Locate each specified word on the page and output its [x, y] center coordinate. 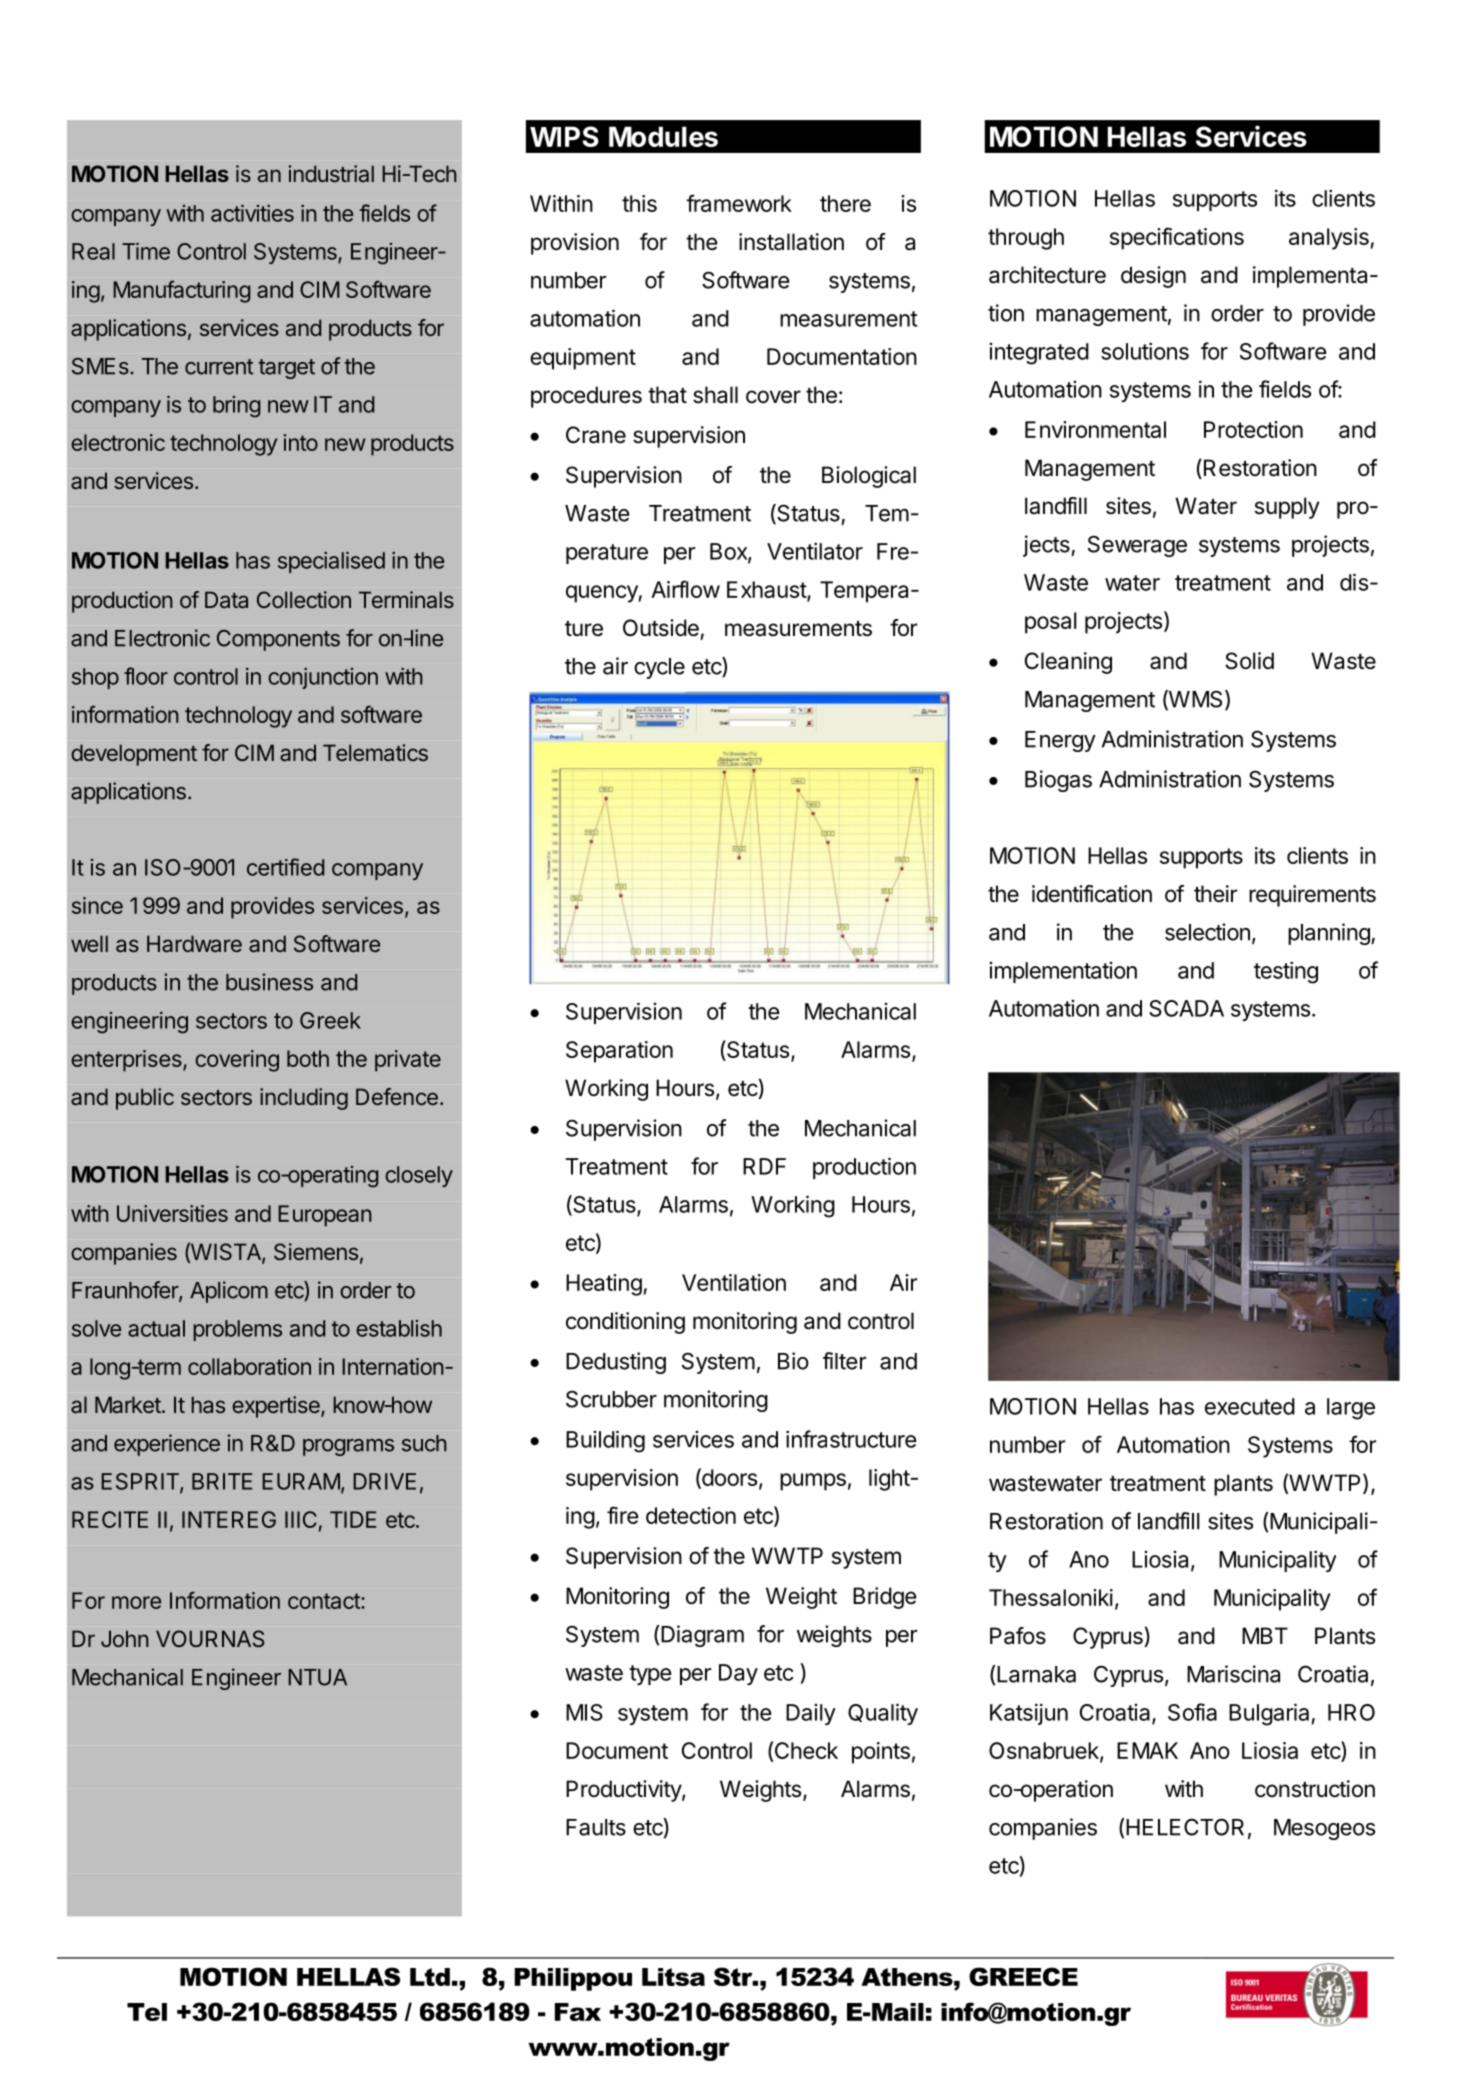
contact [325, 1601]
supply [1287, 508]
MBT [1265, 1635]
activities [252, 213]
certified [285, 867]
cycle [659, 668]
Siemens [316, 1251]
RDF [764, 1166]
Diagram [702, 1636]
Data [226, 599]
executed [1250, 1406]
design [1153, 277]
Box [729, 552]
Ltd [430, 1977]
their [1215, 894]
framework [739, 203]
